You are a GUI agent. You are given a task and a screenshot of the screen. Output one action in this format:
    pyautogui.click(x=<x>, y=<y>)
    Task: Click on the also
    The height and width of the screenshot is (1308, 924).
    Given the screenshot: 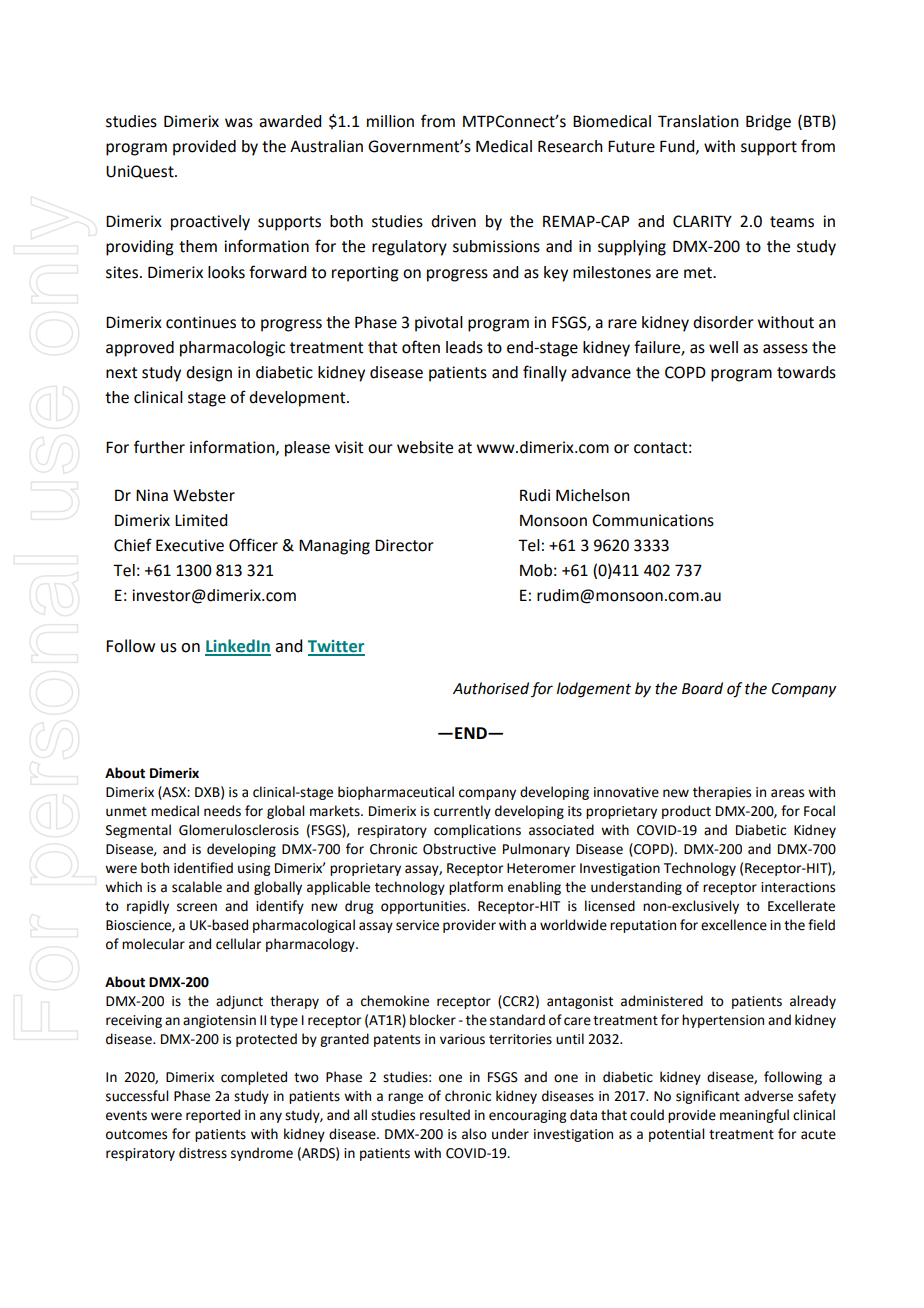 What is the action you would take?
    pyautogui.click(x=474, y=1134)
